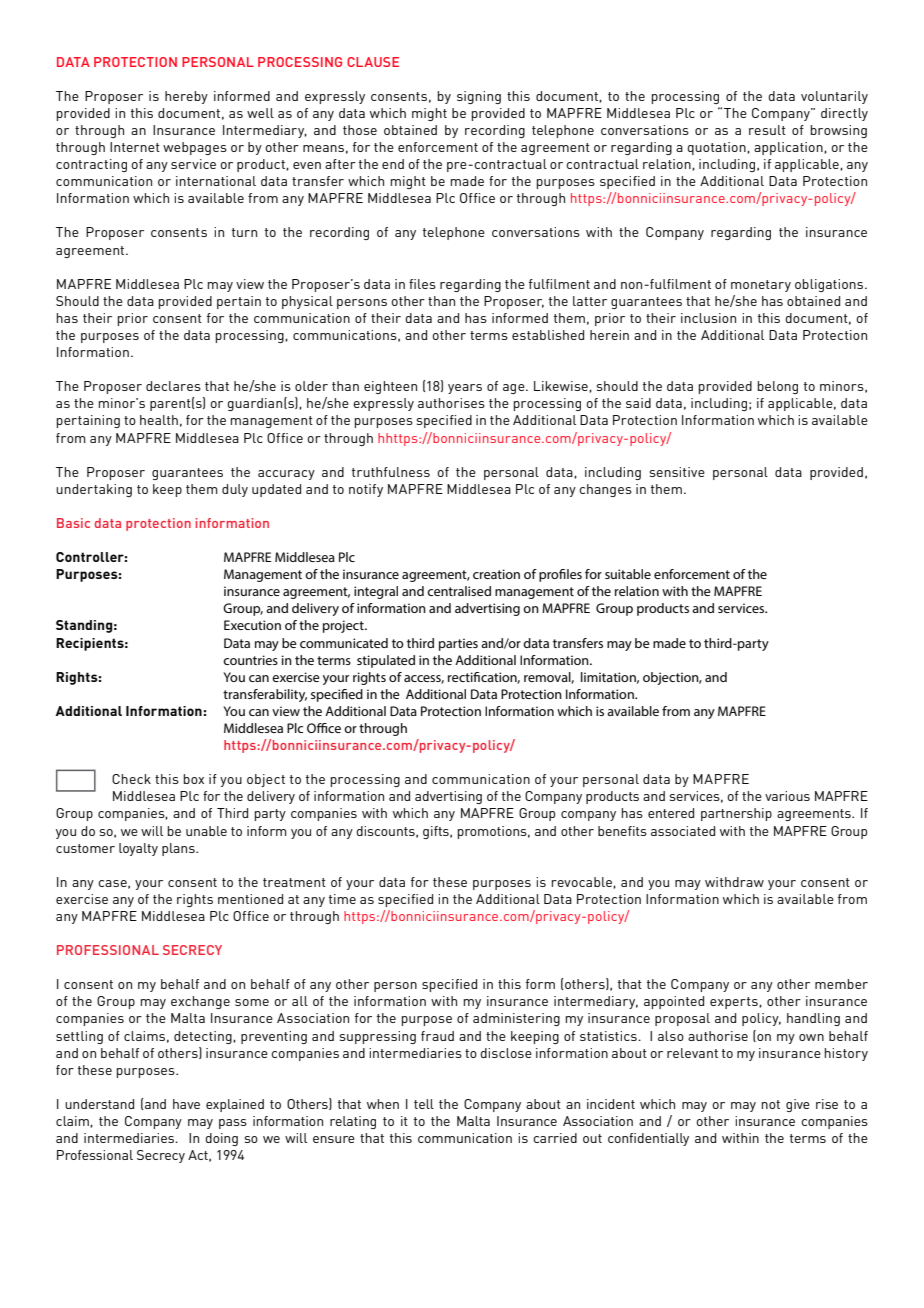 The height and width of the image is (1308, 924). Describe the element at coordinates (787, 796) in the image. I see `various` at that location.
